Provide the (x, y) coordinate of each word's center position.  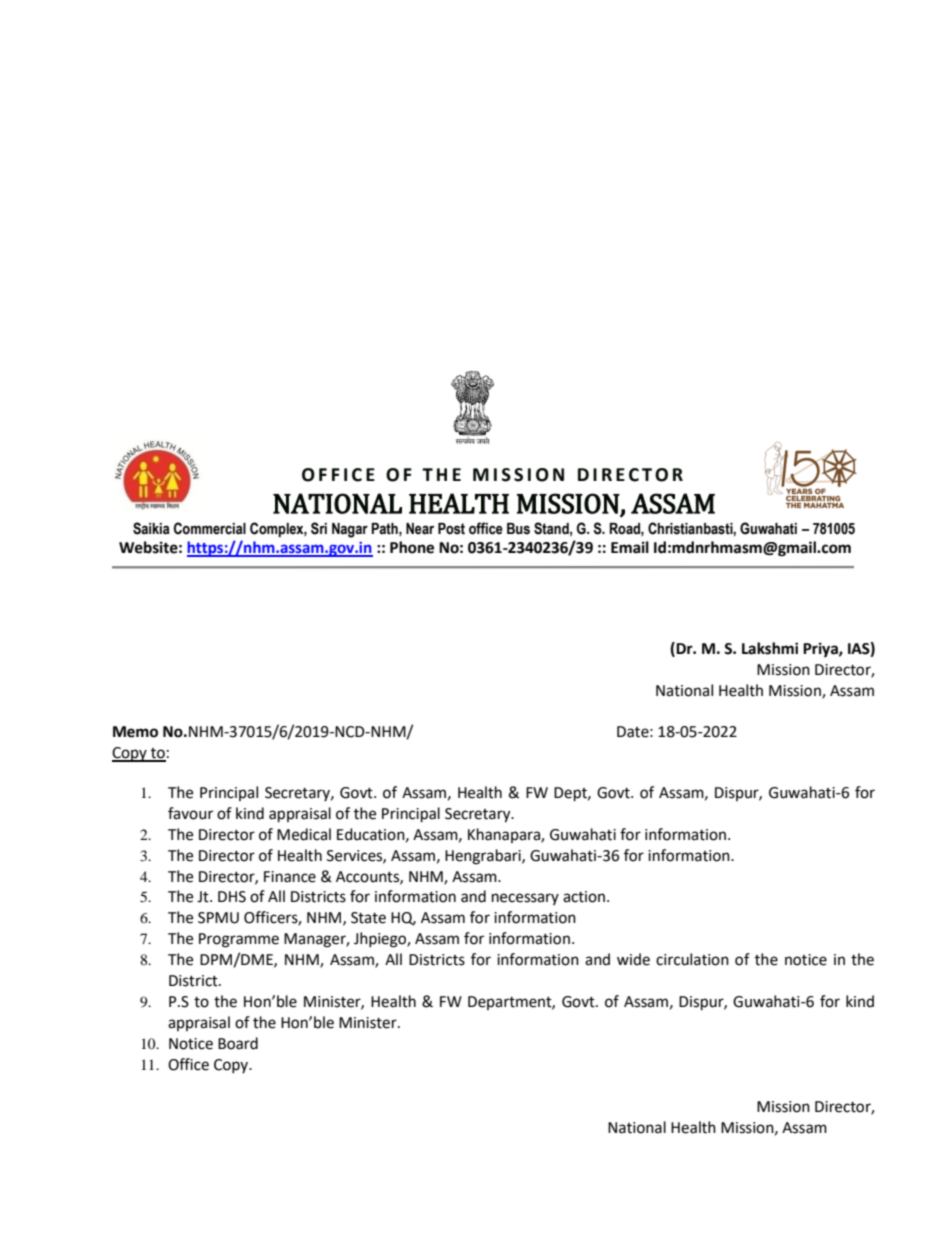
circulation (692, 959)
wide (633, 959)
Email (630, 547)
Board (238, 1043)
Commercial (210, 528)
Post (451, 529)
